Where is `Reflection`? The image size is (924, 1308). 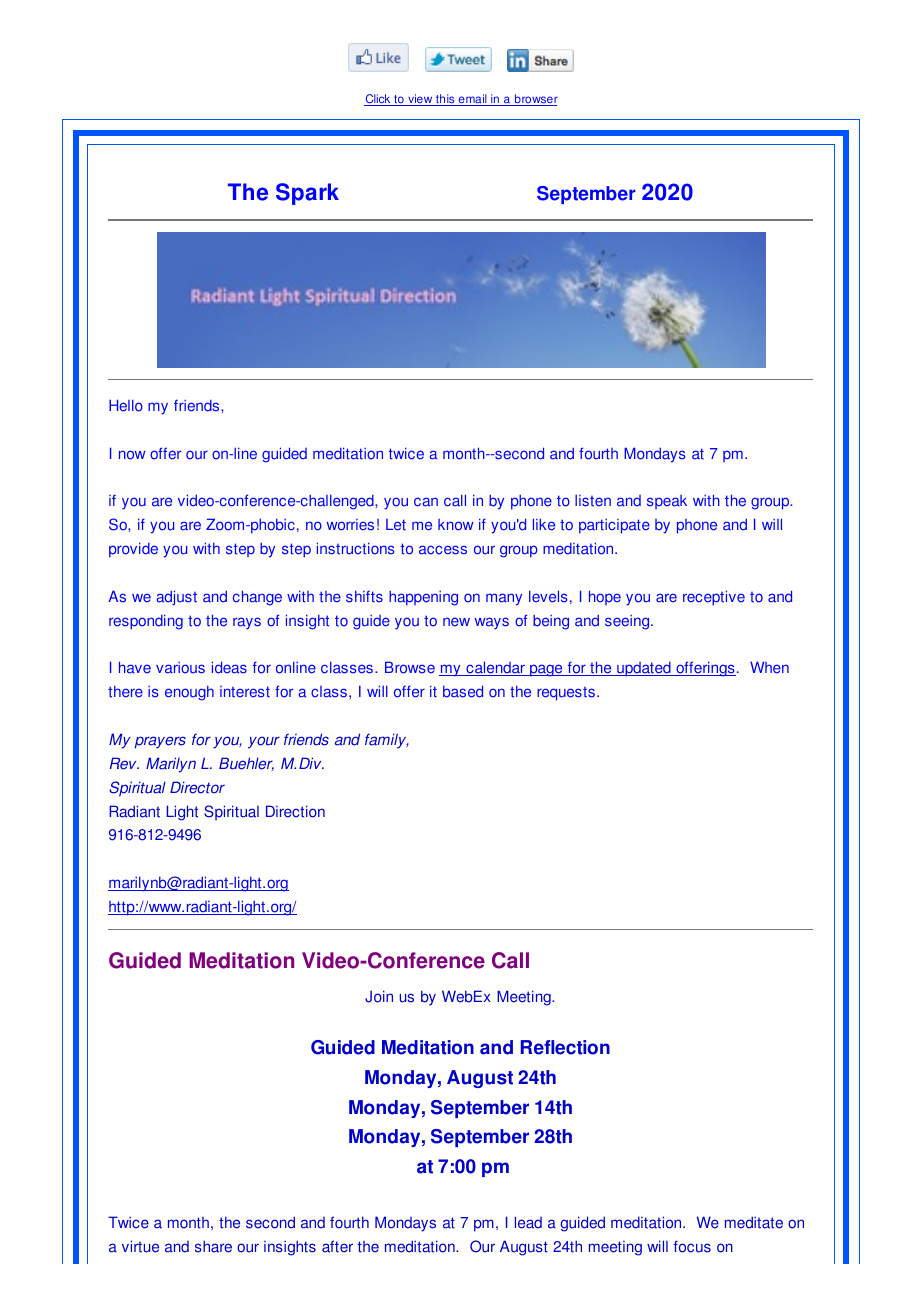
Reflection is located at coordinates (565, 1047).
